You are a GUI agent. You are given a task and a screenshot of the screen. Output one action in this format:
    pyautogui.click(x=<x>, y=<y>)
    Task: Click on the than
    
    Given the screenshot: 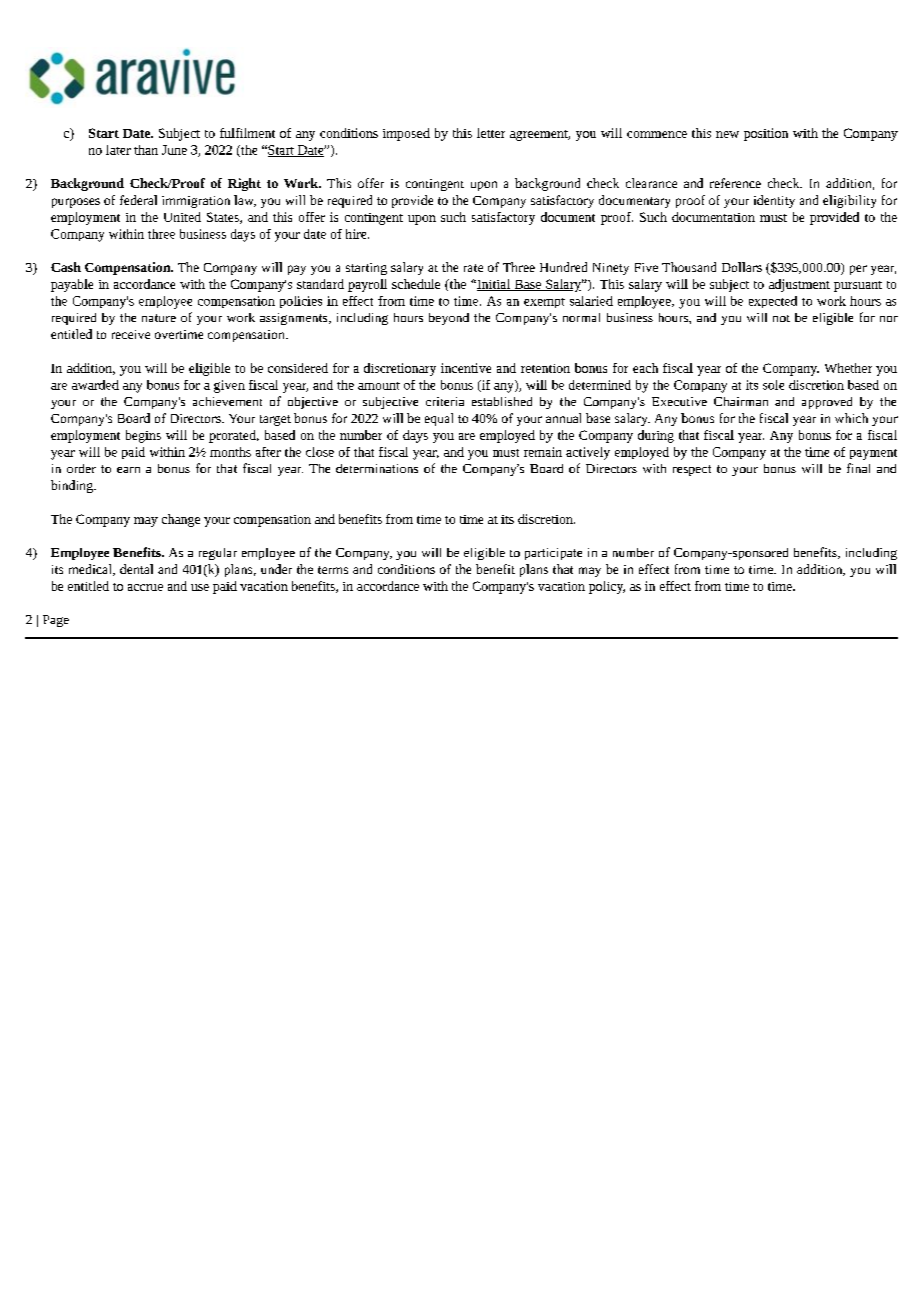 What is the action you would take?
    pyautogui.click(x=146, y=150)
